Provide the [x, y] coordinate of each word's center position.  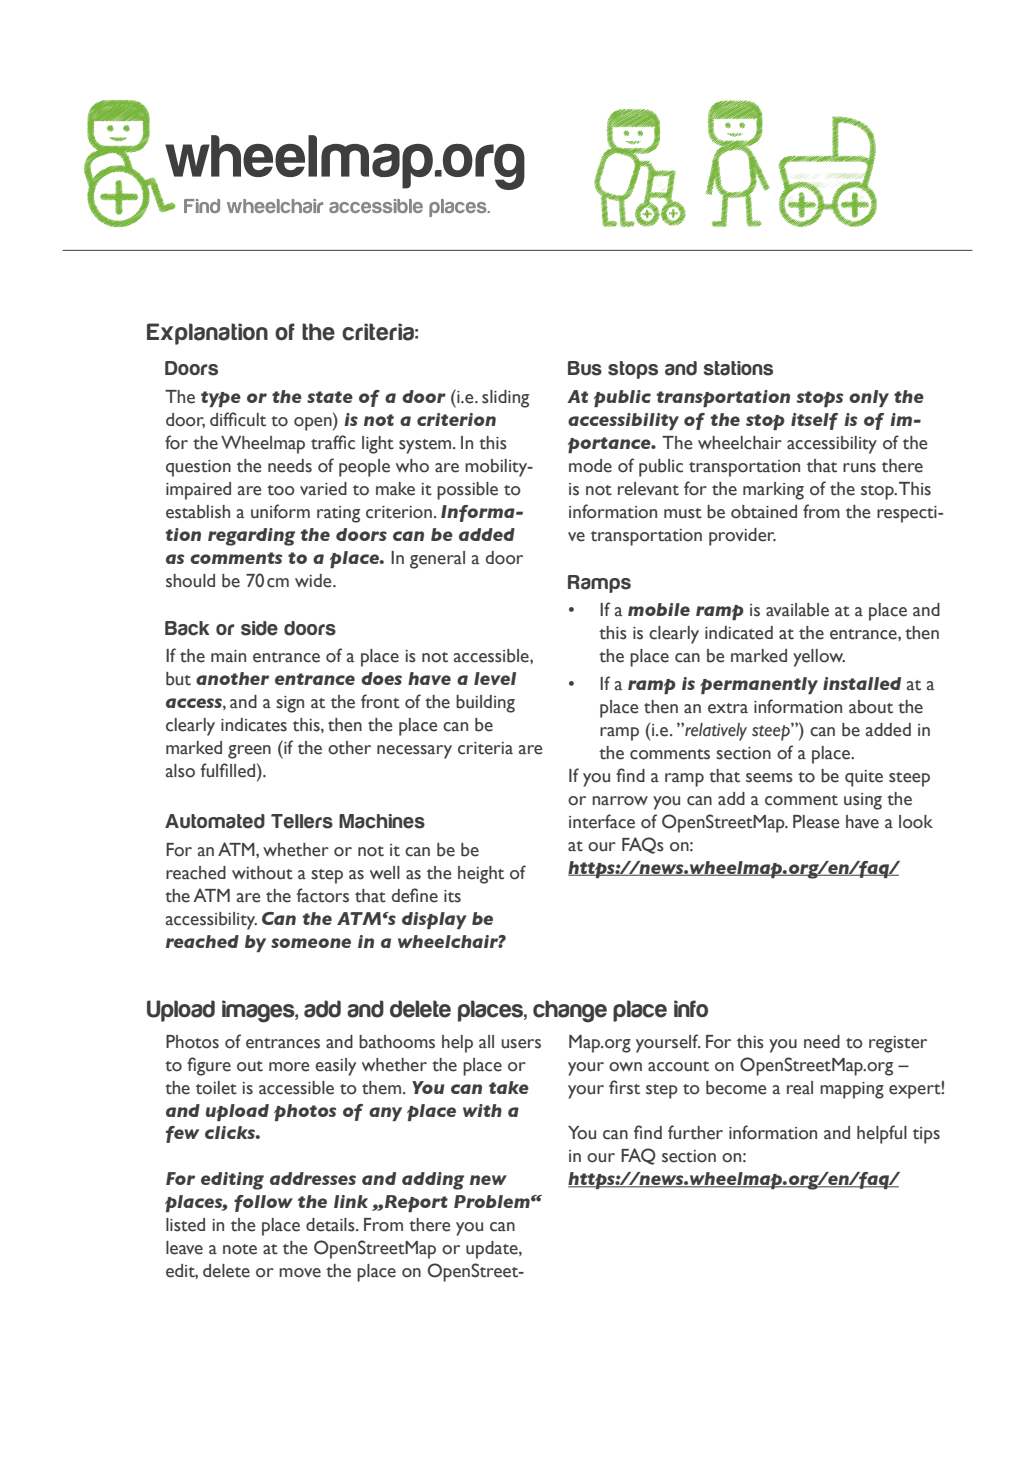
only [869, 398]
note [240, 1249]
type [221, 399]
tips [926, 1135]
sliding [505, 399]
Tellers [302, 821]
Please [816, 822]
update [493, 1250]
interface [602, 821]
